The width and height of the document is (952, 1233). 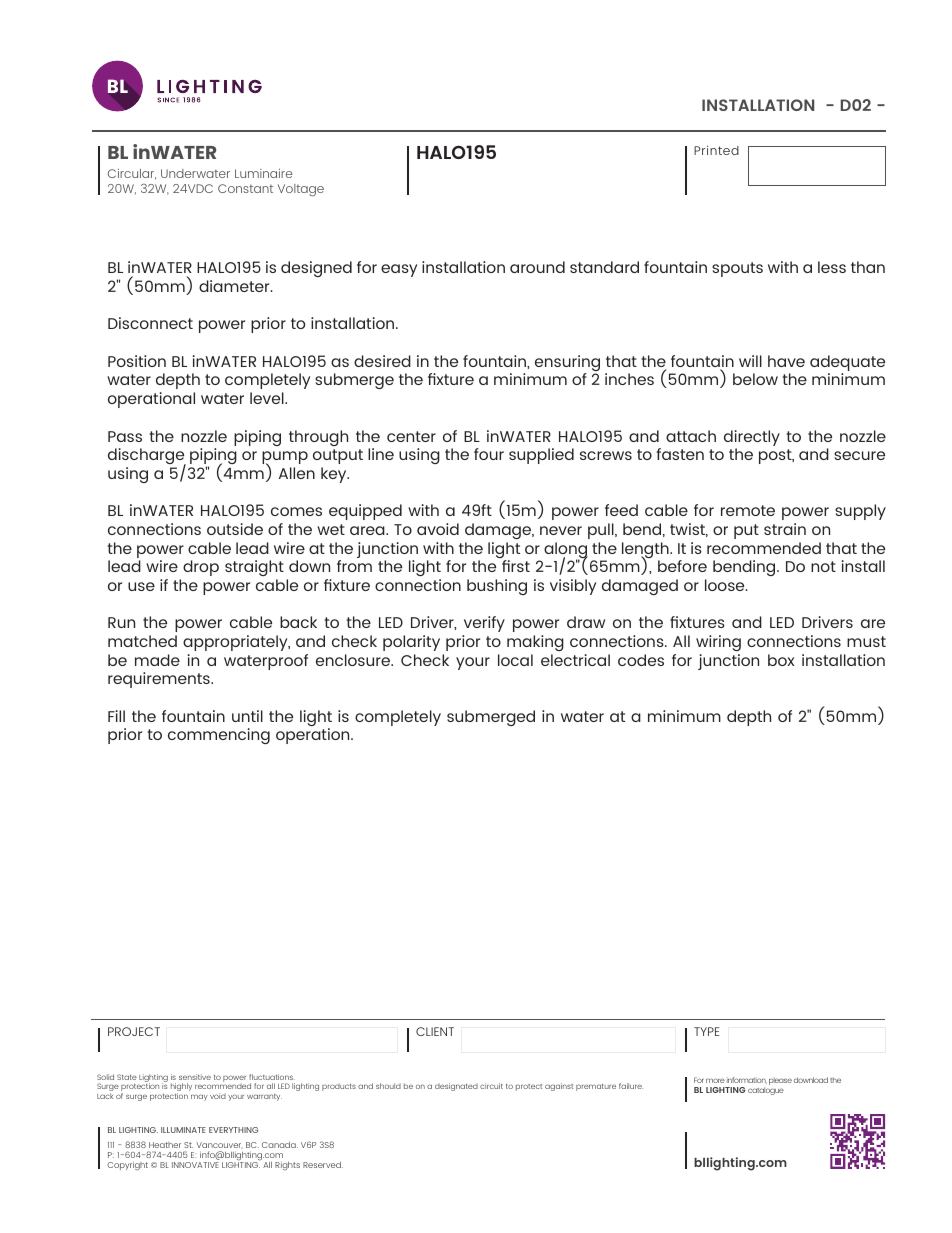 I want to click on made, so click(x=157, y=660).
